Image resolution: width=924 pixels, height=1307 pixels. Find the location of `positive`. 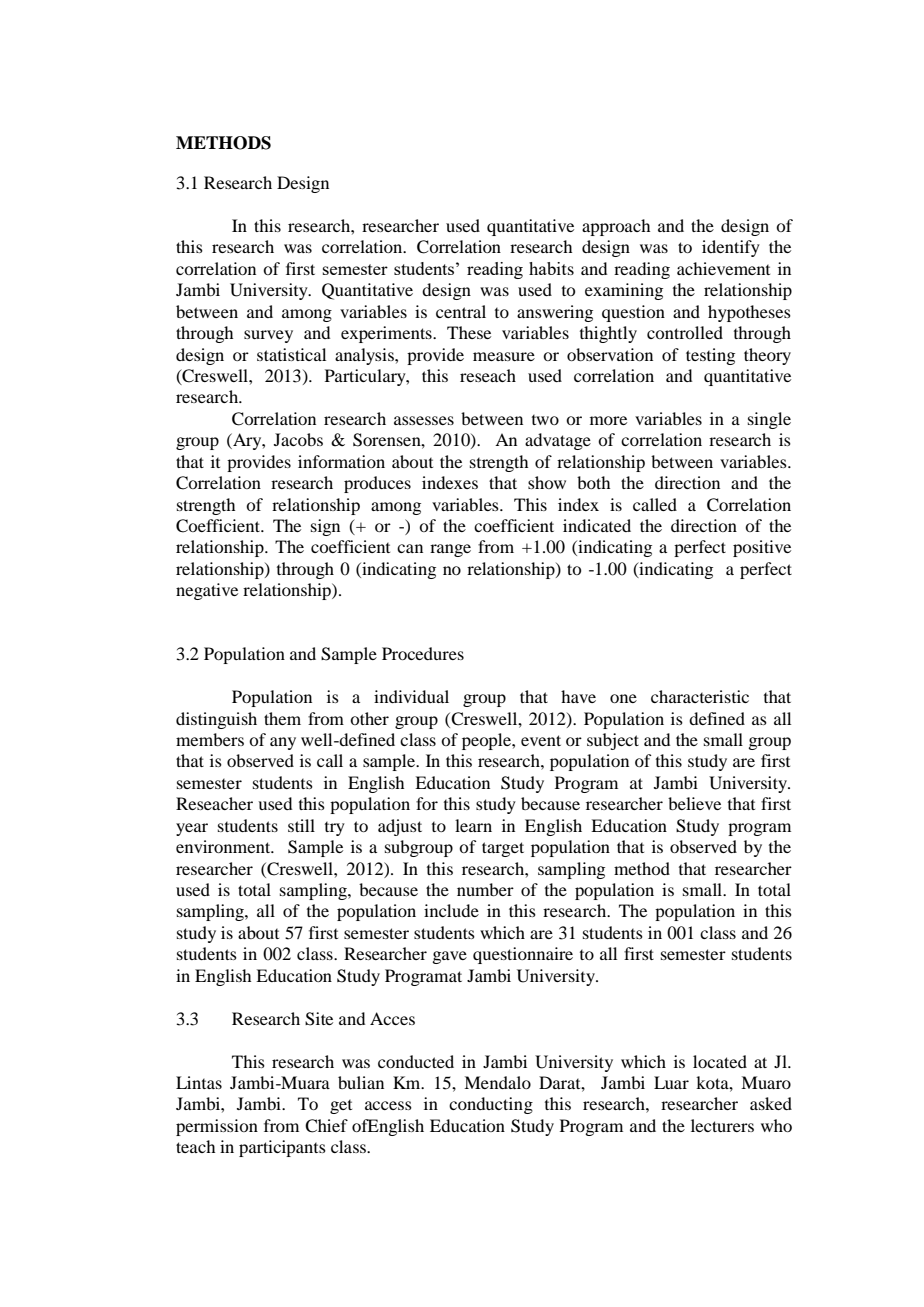

positive is located at coordinates (762, 548).
